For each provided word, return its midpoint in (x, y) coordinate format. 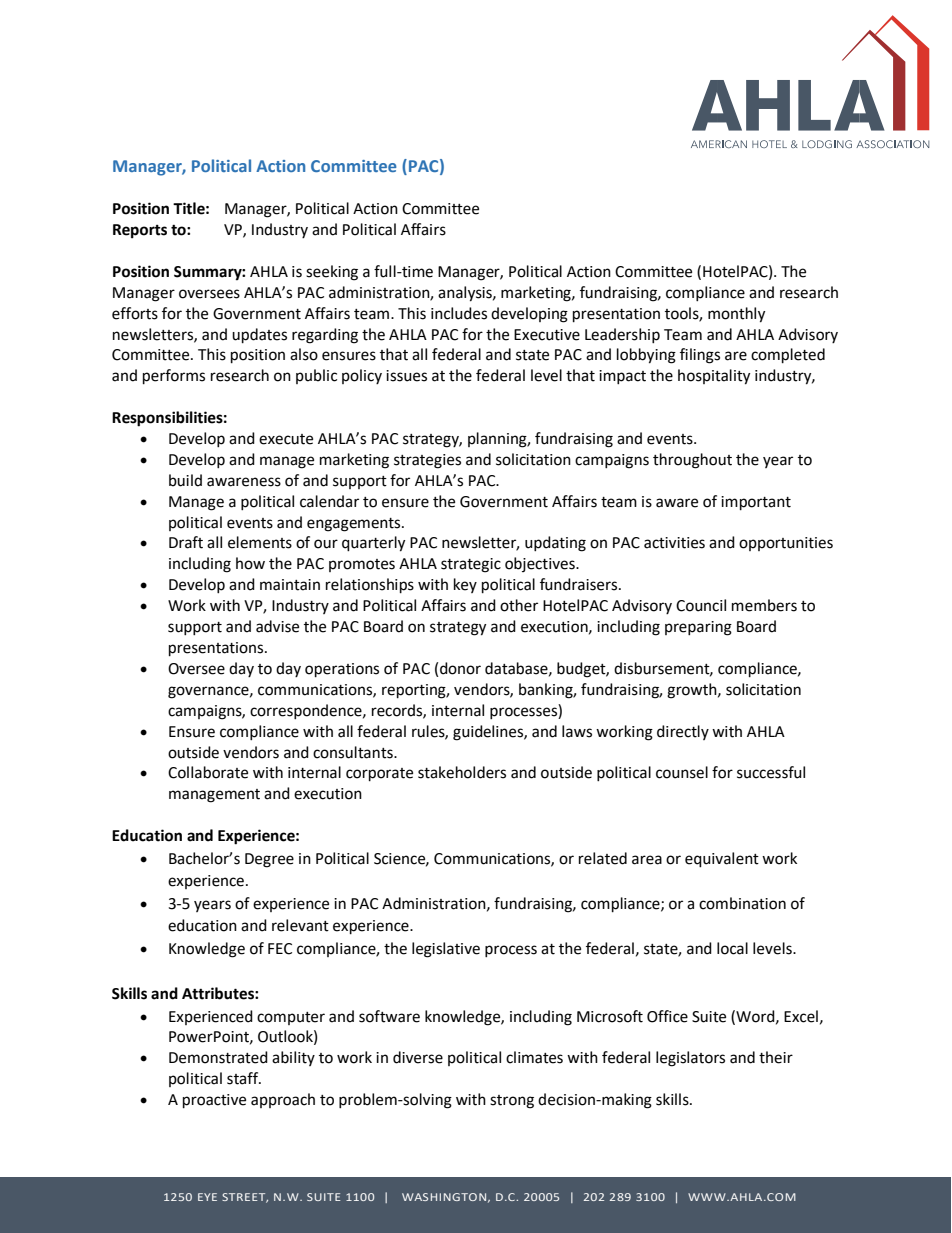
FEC (280, 949)
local (732, 948)
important (756, 503)
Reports (140, 231)
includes (459, 313)
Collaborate (208, 772)
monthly (736, 315)
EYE (207, 1197)
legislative (446, 950)
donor (460, 668)
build (185, 480)
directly (683, 732)
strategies (427, 461)
